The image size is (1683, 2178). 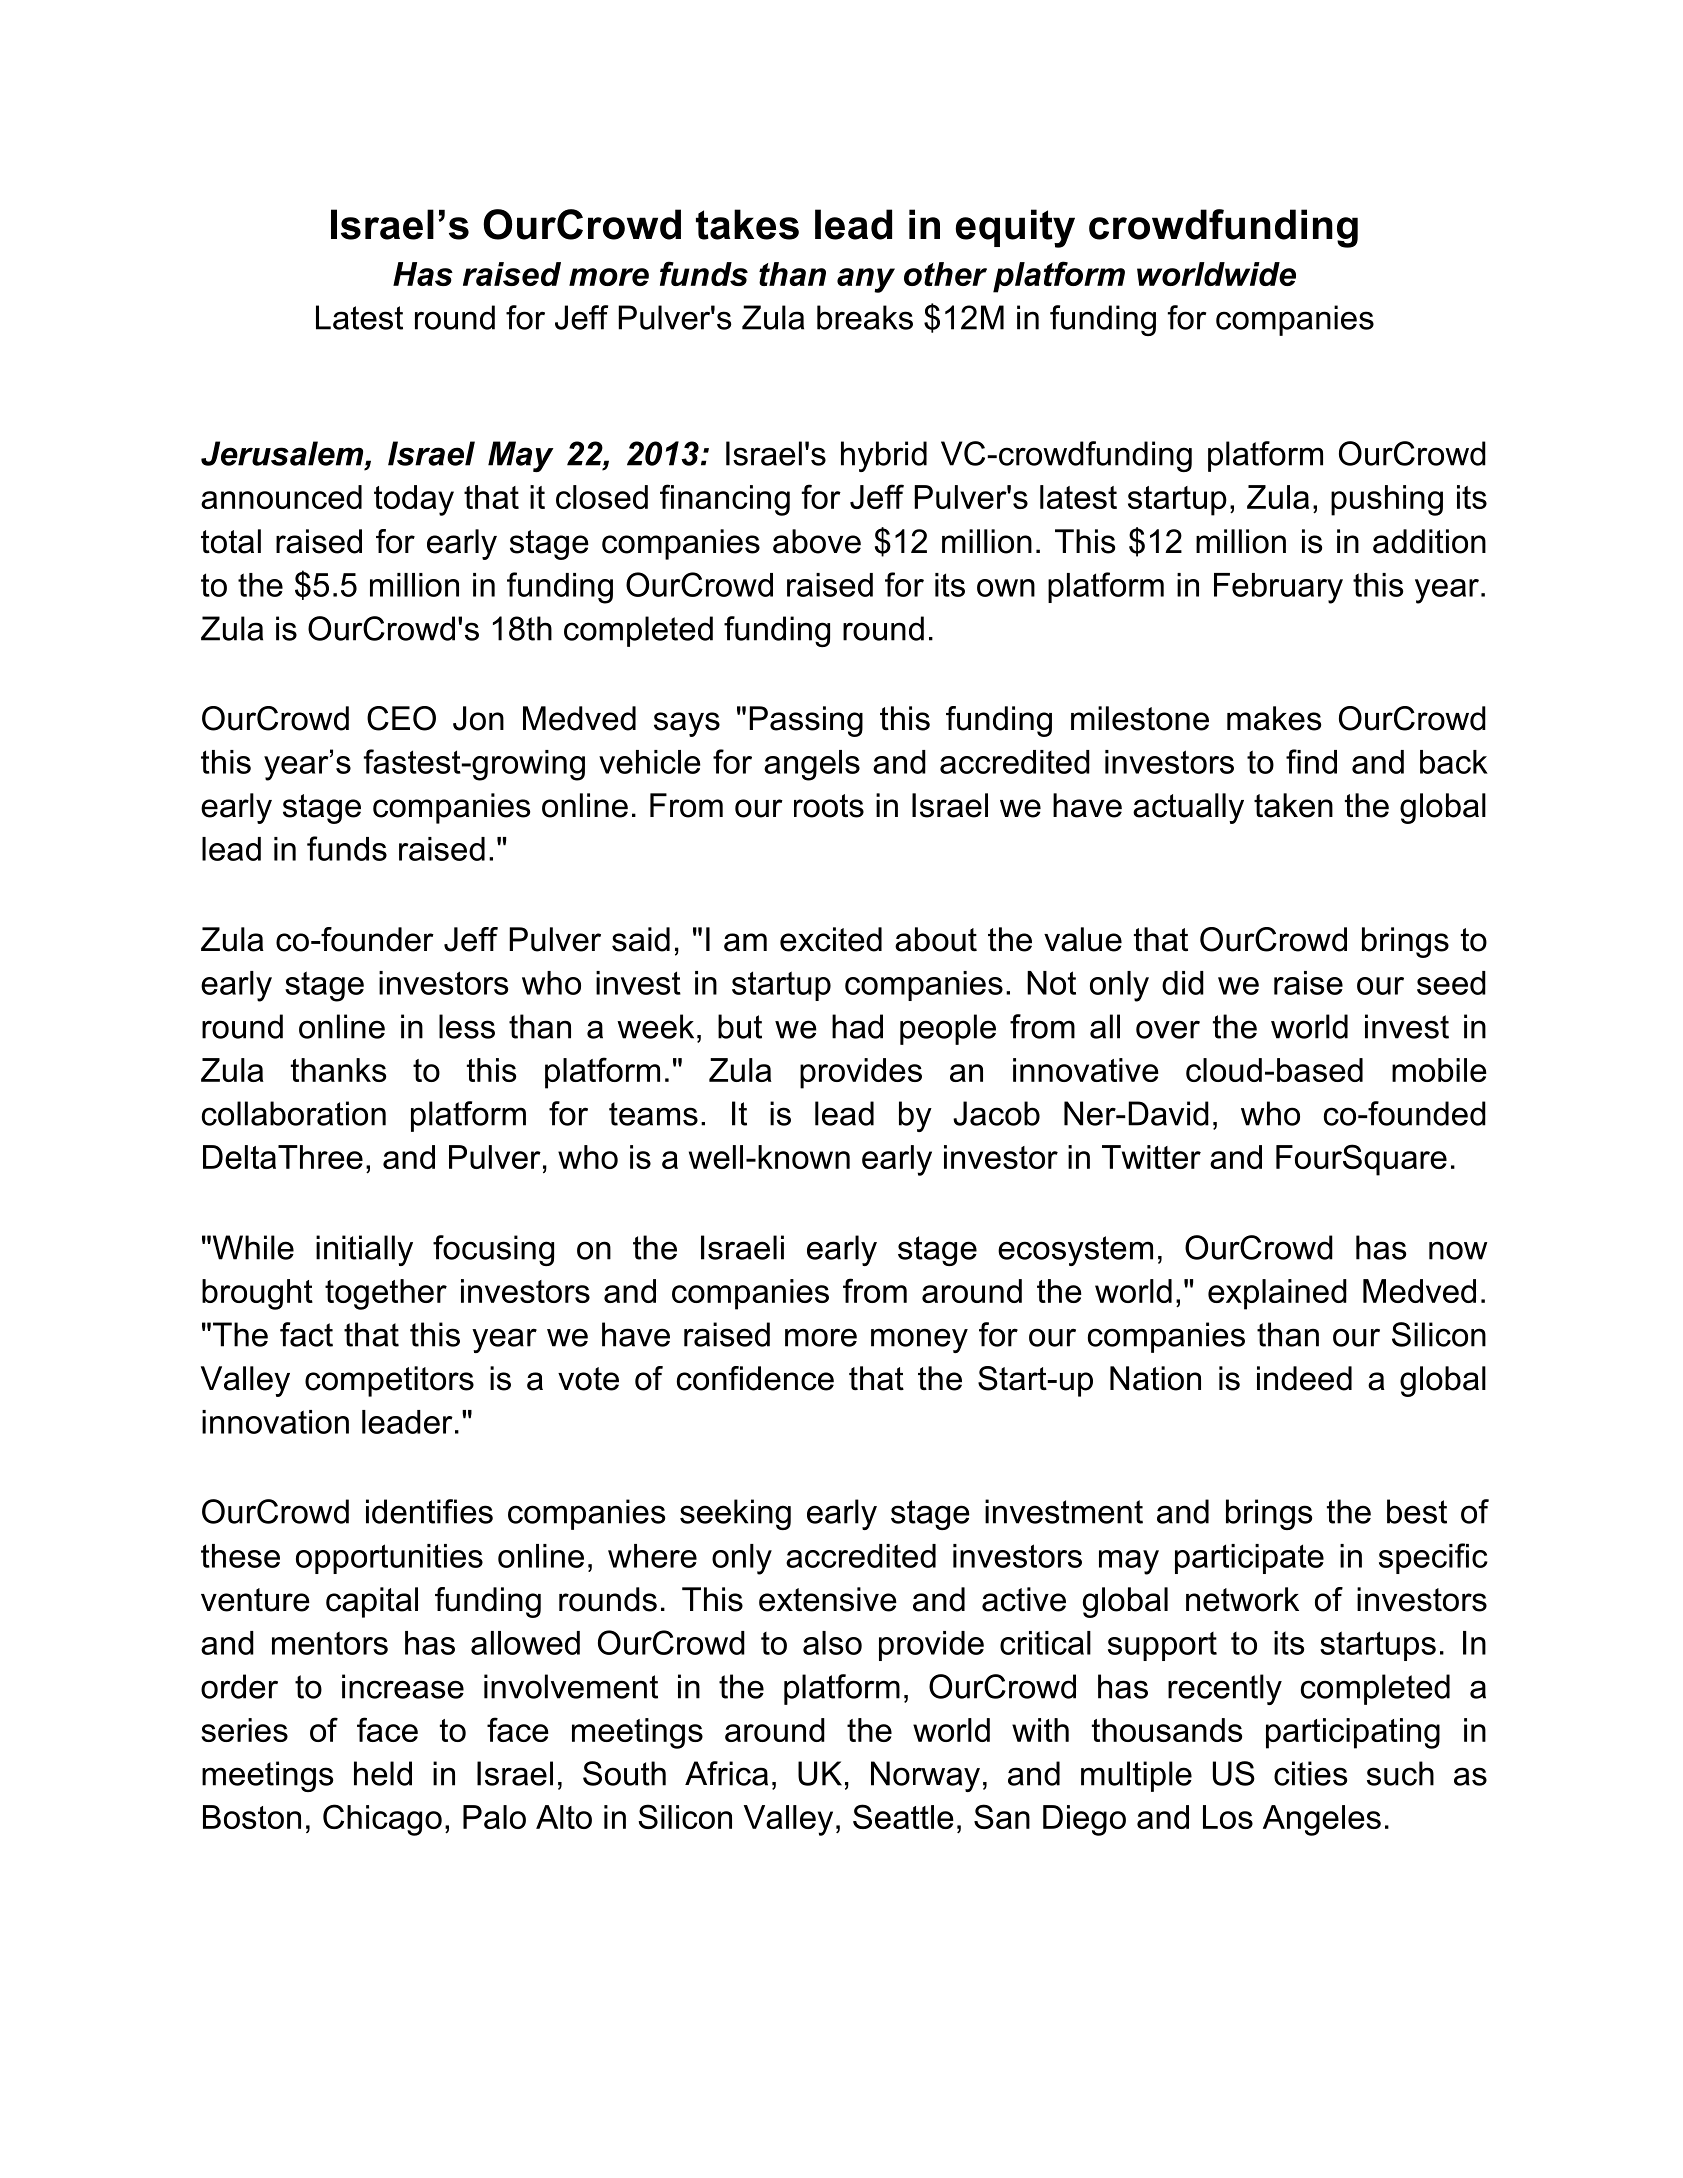 I want to click on Jerusalem, so click(x=283, y=453).
